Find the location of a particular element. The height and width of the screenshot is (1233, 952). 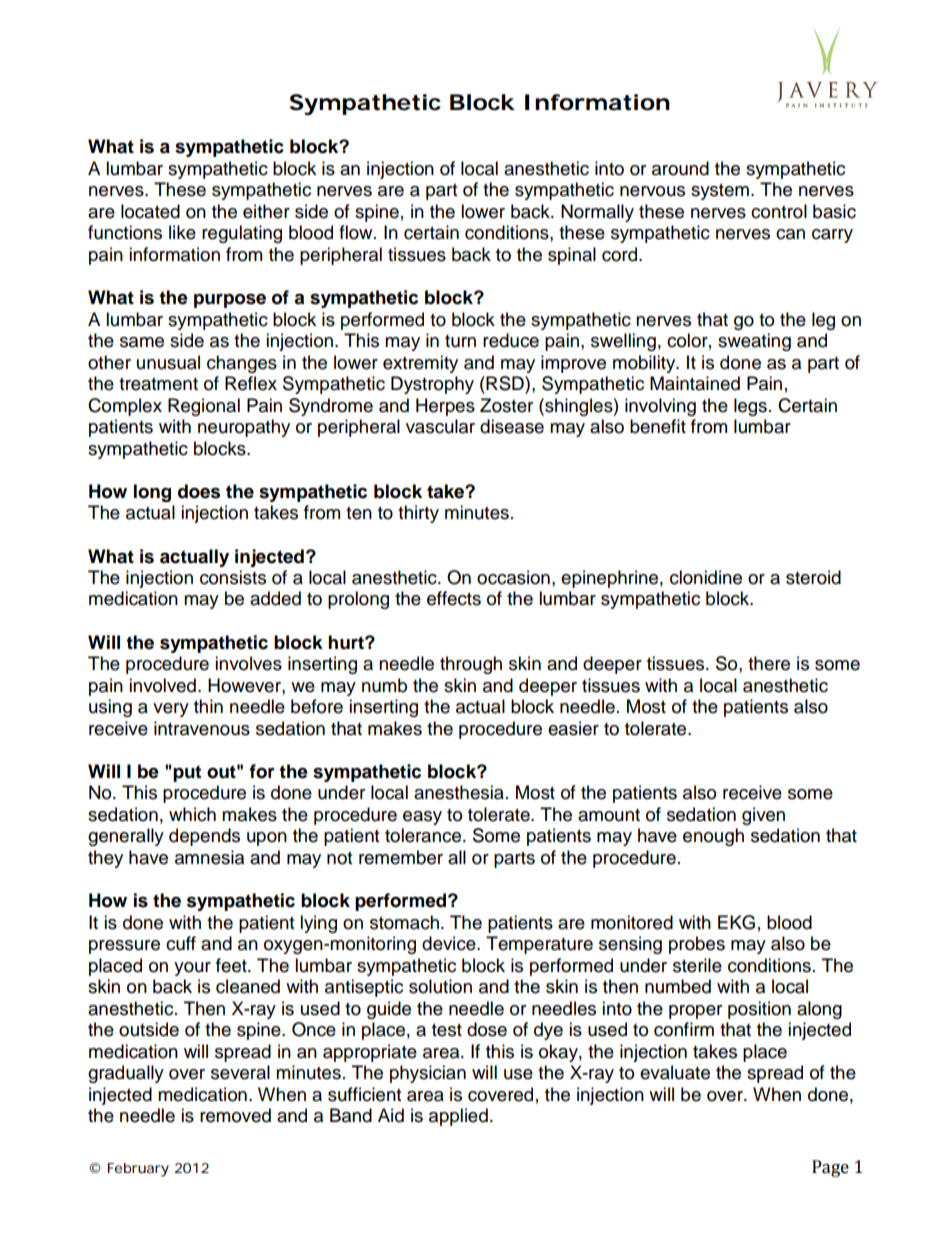

applied is located at coordinates (458, 1117).
